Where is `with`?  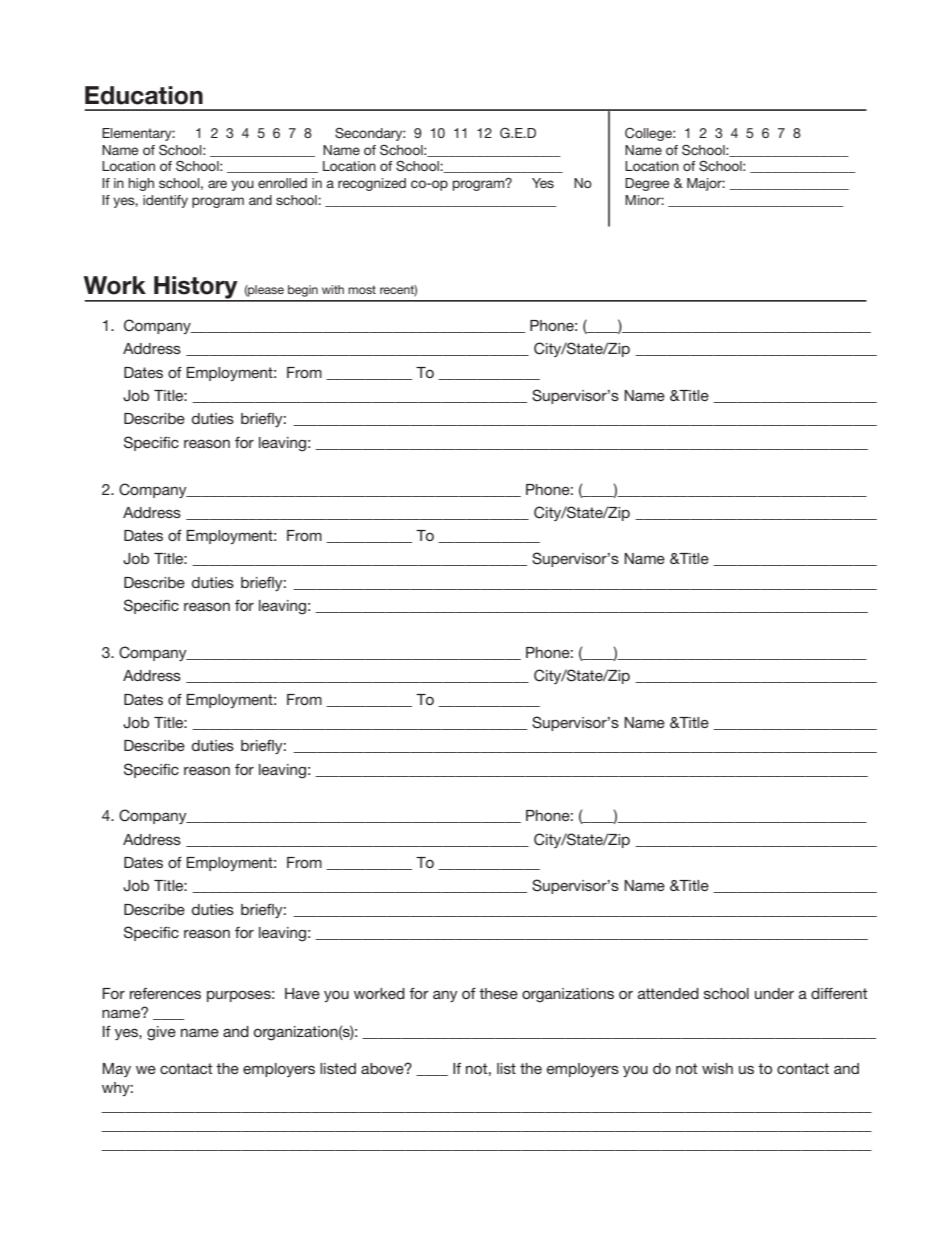
with is located at coordinates (333, 289).
